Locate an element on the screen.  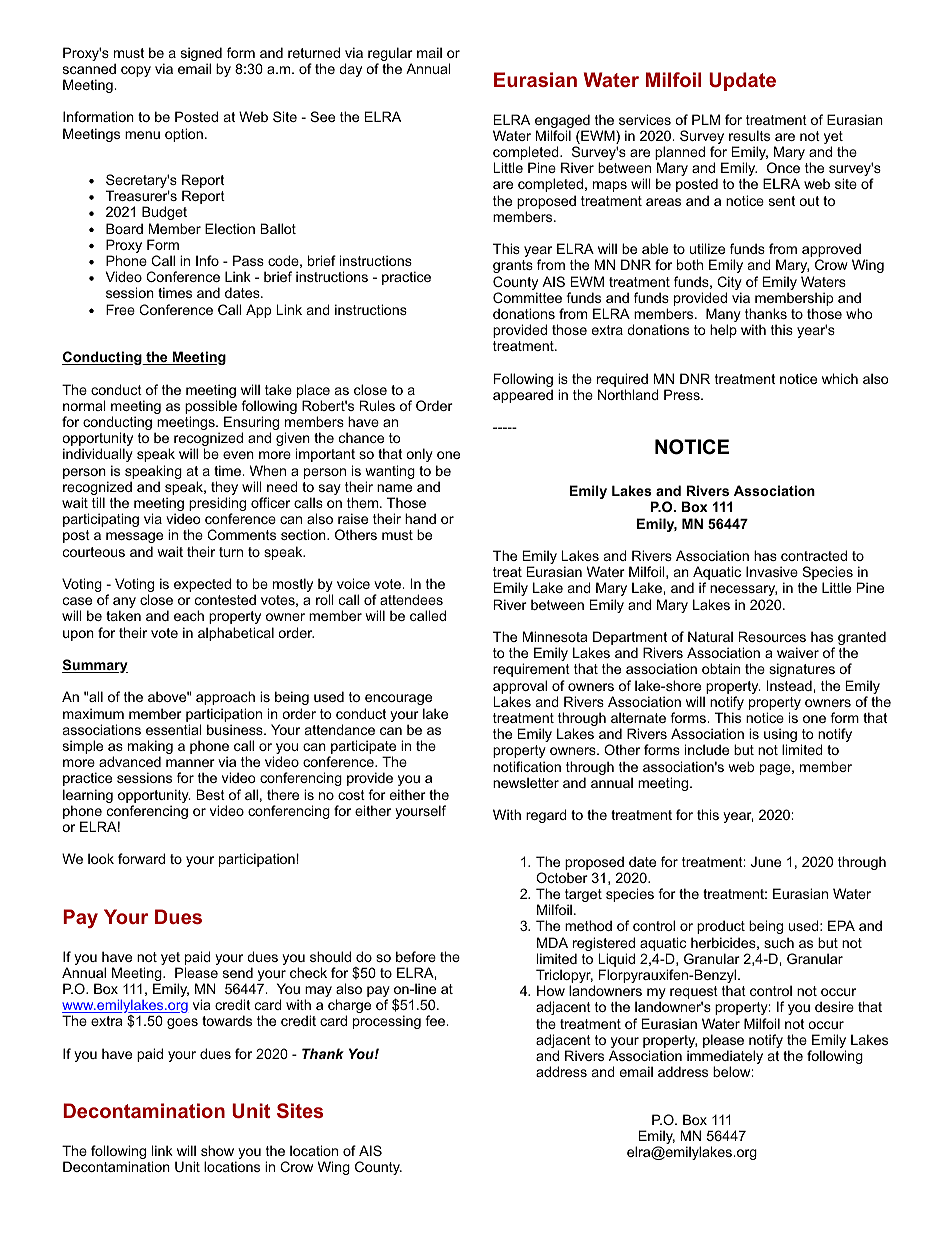
possible is located at coordinates (211, 408).
